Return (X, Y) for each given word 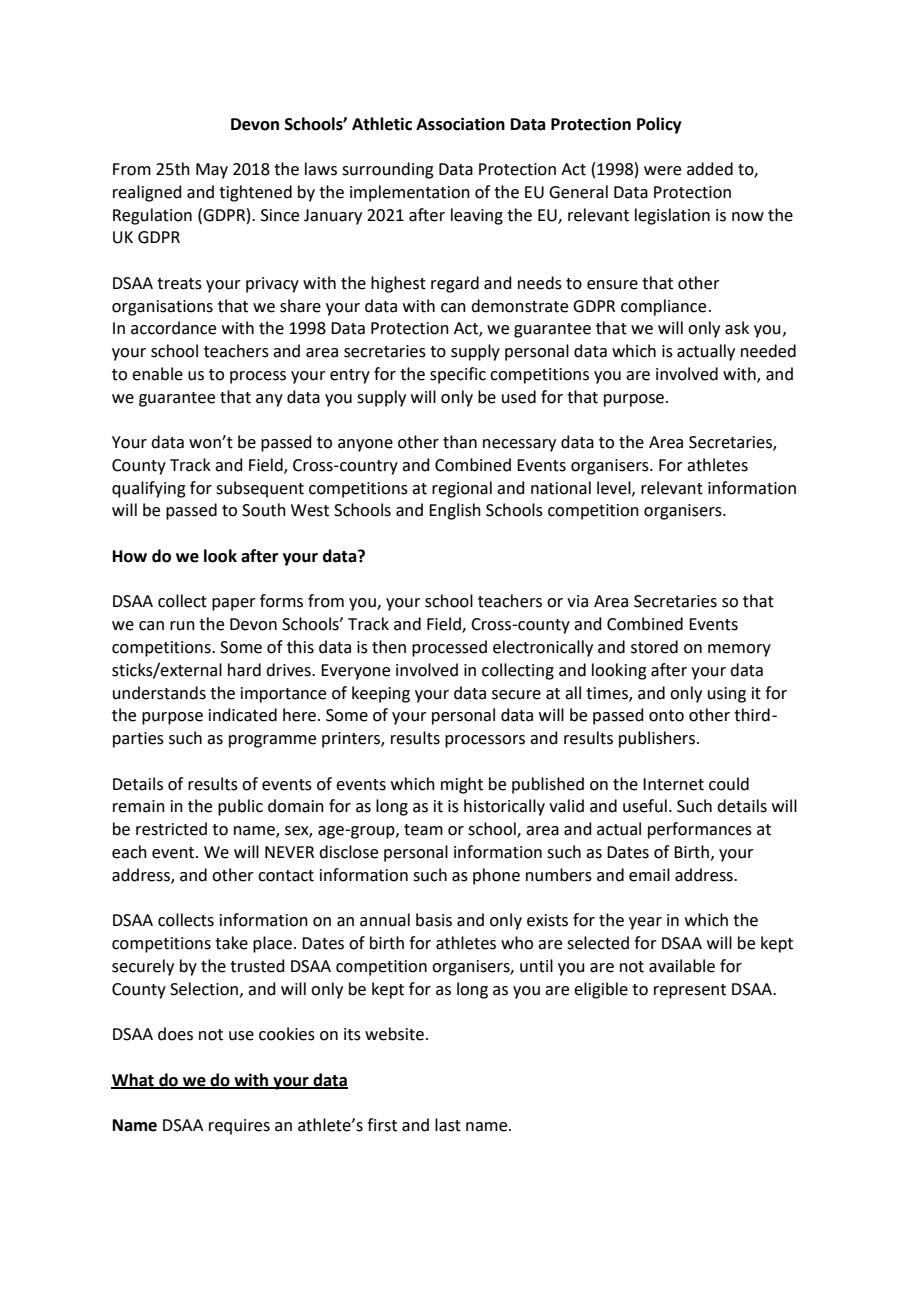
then (389, 647)
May (212, 171)
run (182, 626)
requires (239, 1127)
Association (460, 124)
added (710, 169)
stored (654, 647)
